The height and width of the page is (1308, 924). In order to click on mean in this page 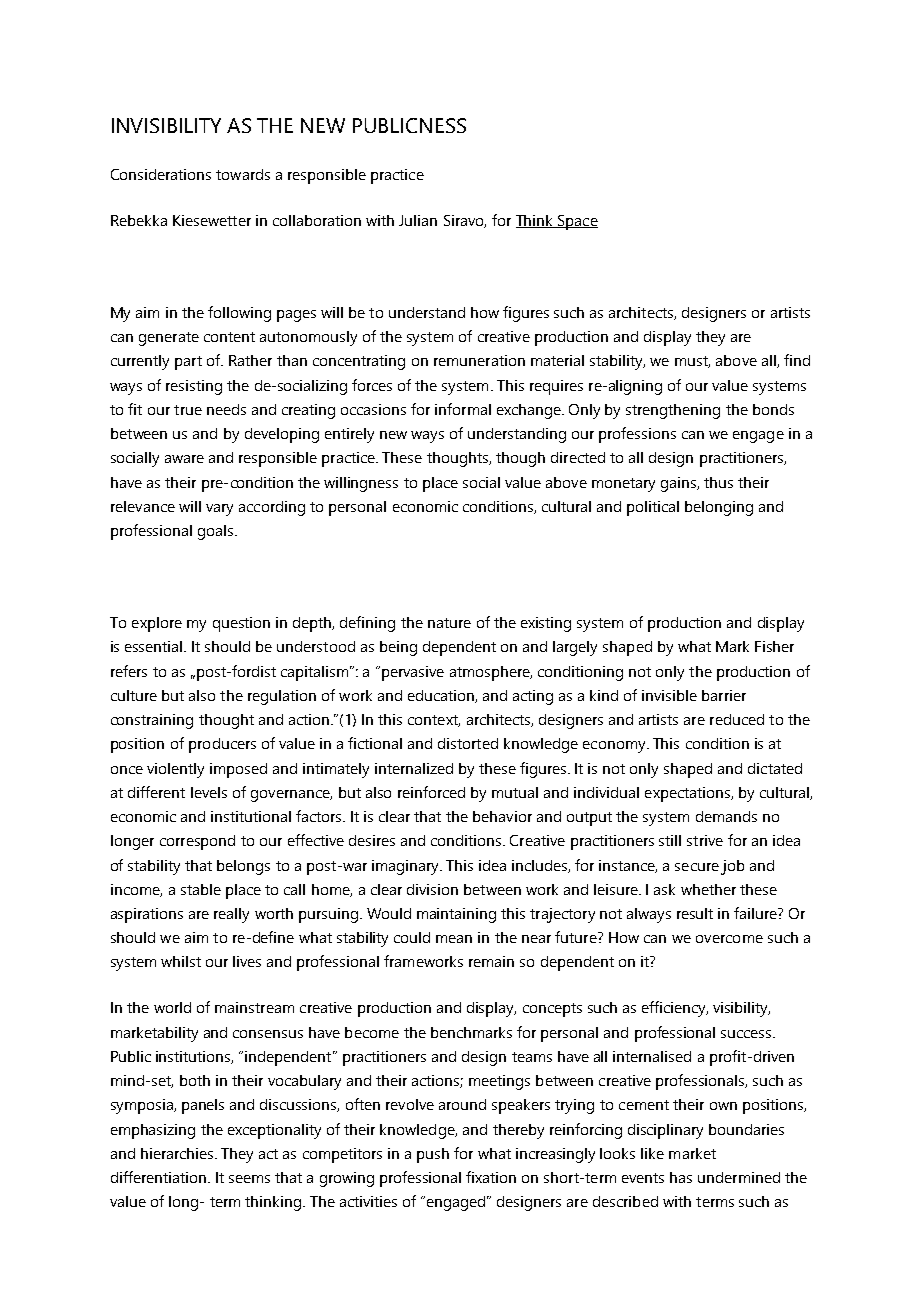, I will do `click(454, 939)`.
